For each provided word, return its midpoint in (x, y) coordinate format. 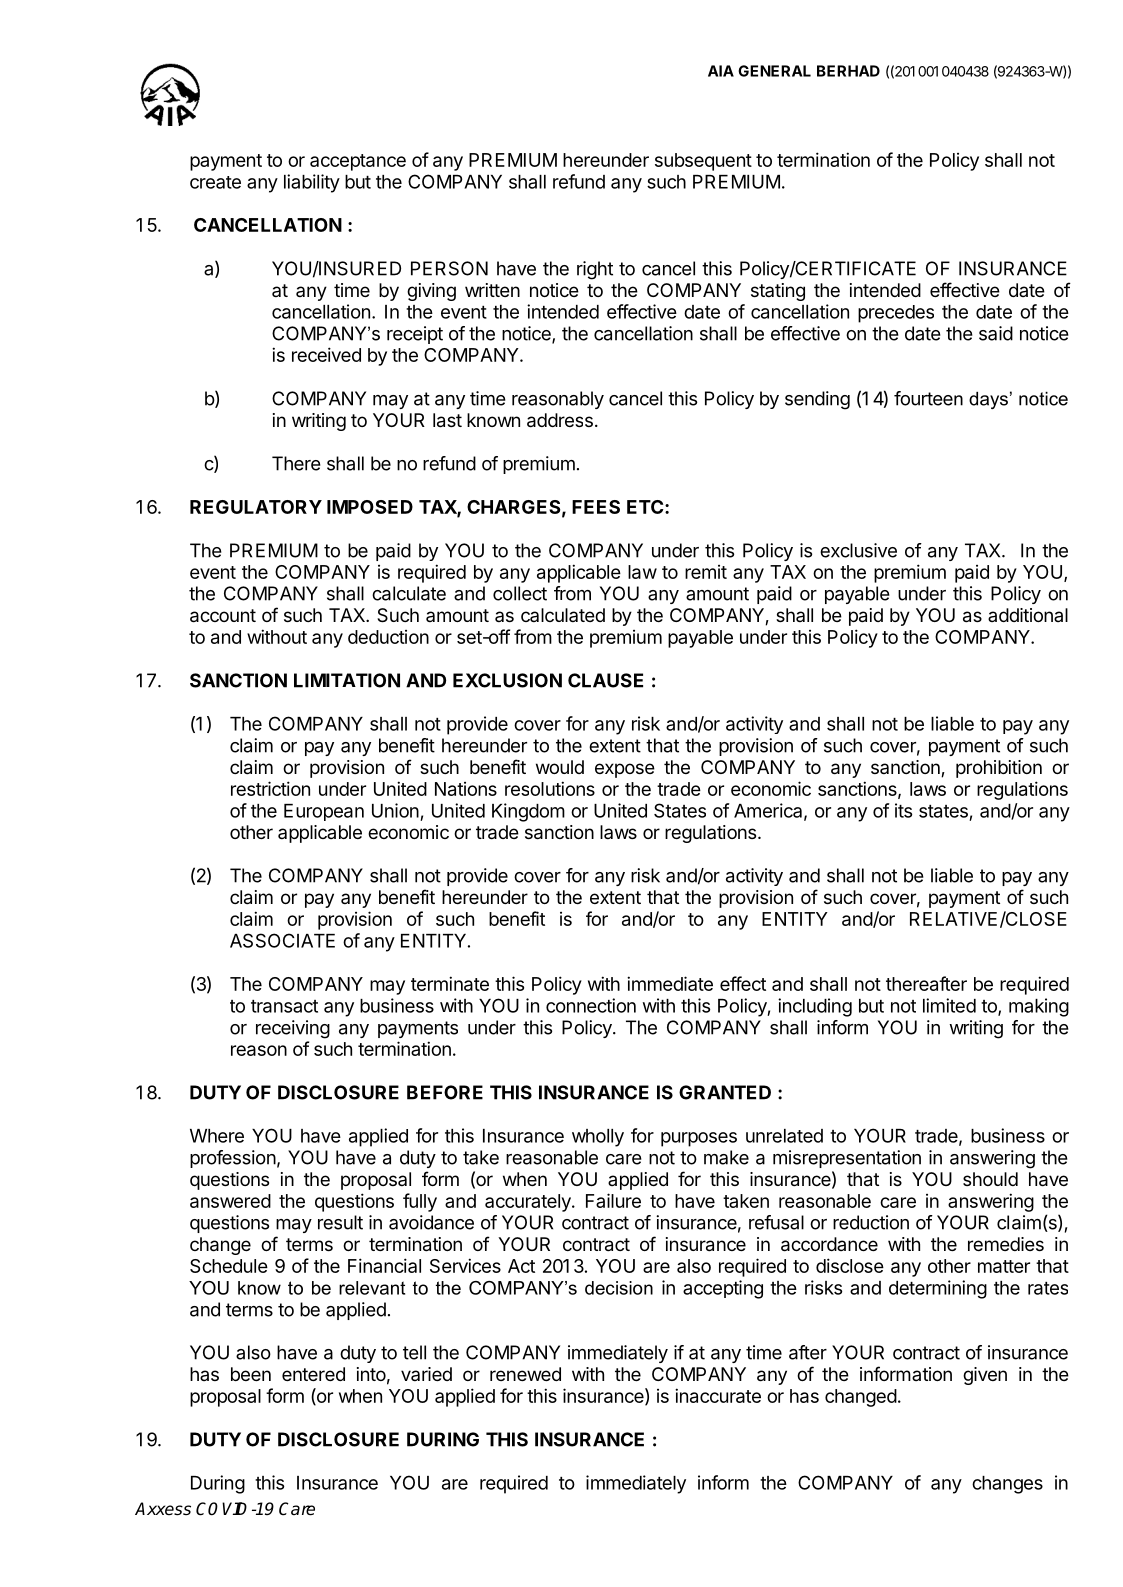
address (560, 420)
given (985, 1376)
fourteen (928, 398)
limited (949, 1005)
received (326, 354)
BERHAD (848, 71)
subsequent (703, 162)
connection (591, 1005)
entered (313, 1374)
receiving (293, 1029)
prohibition (999, 769)
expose (625, 770)
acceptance (358, 162)
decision (619, 1288)
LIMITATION (347, 680)
